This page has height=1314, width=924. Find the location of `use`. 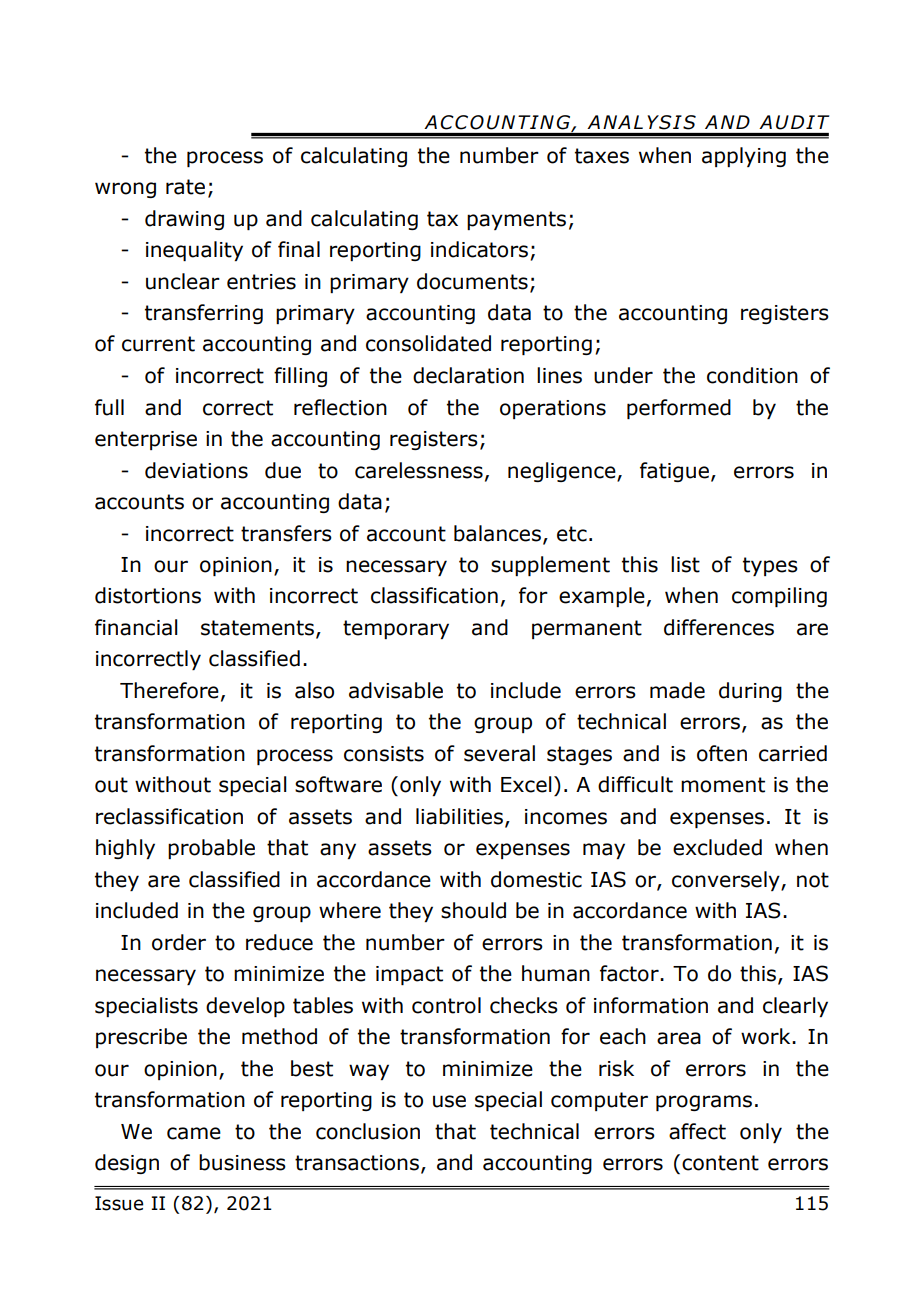

use is located at coordinates (449, 1101).
